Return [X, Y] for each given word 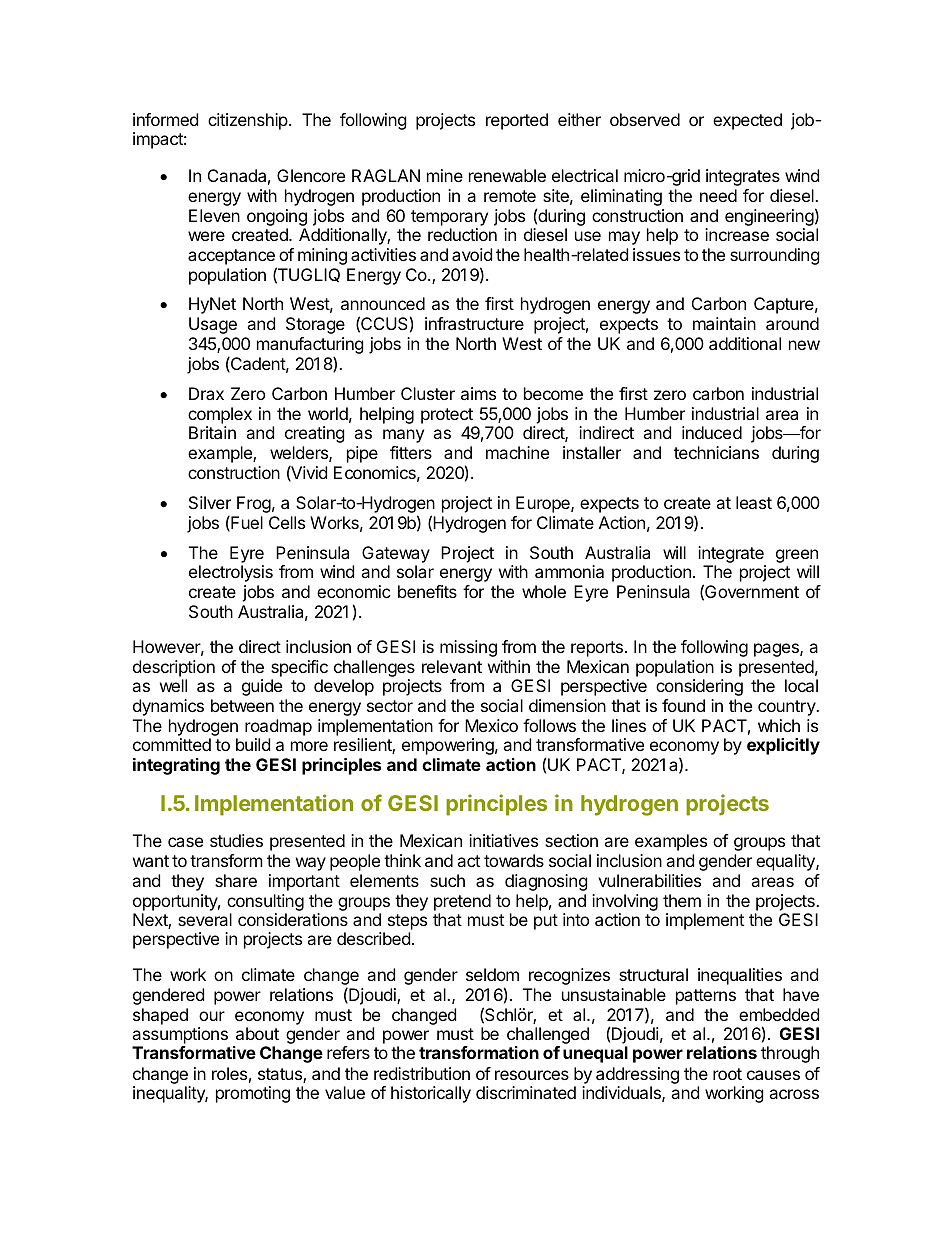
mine [445, 175]
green [797, 556]
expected [747, 121]
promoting [253, 1094]
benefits [427, 591]
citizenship [248, 121]
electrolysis [231, 573]
